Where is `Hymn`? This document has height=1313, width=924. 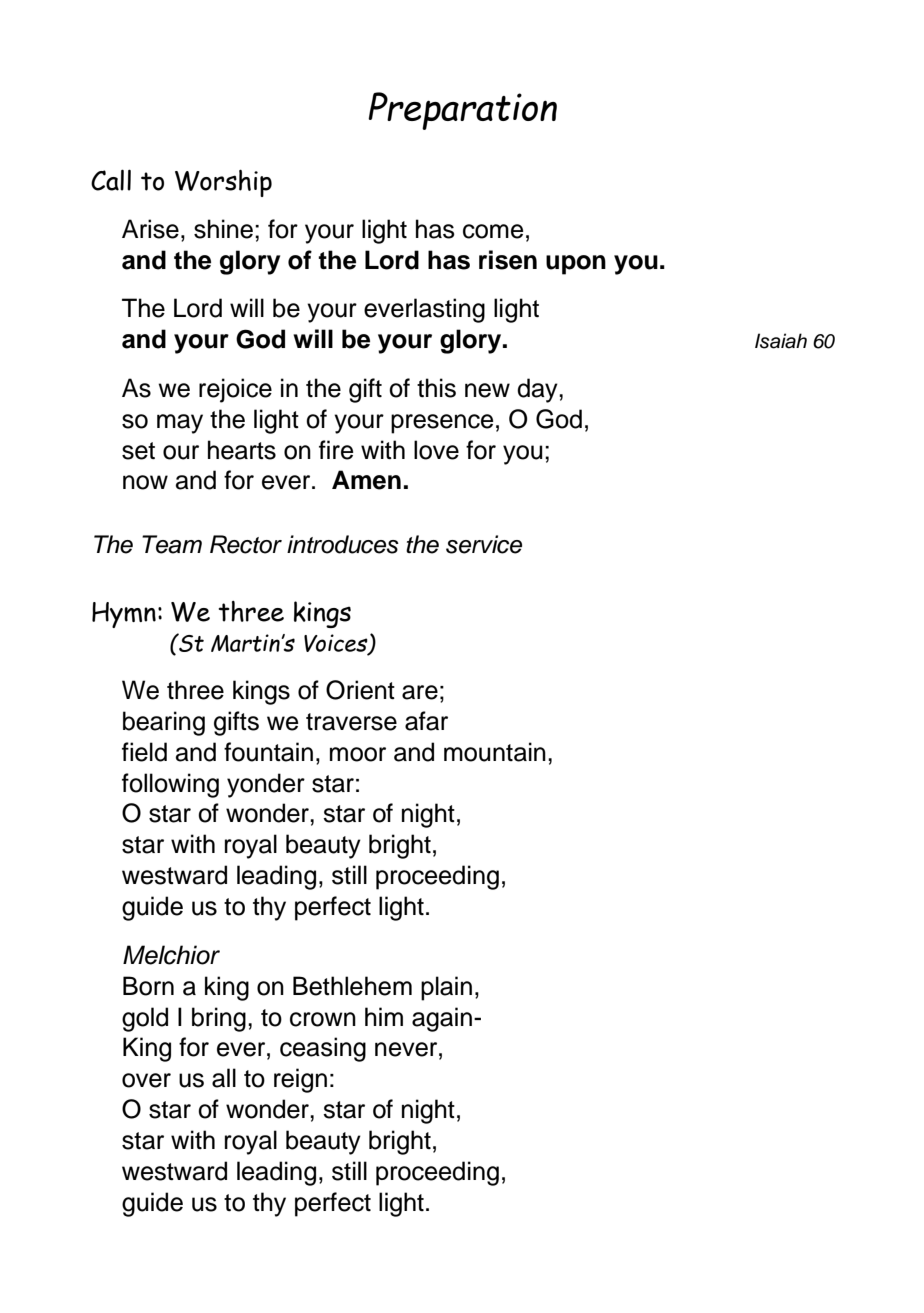 Hymn is located at coordinates (124, 615).
